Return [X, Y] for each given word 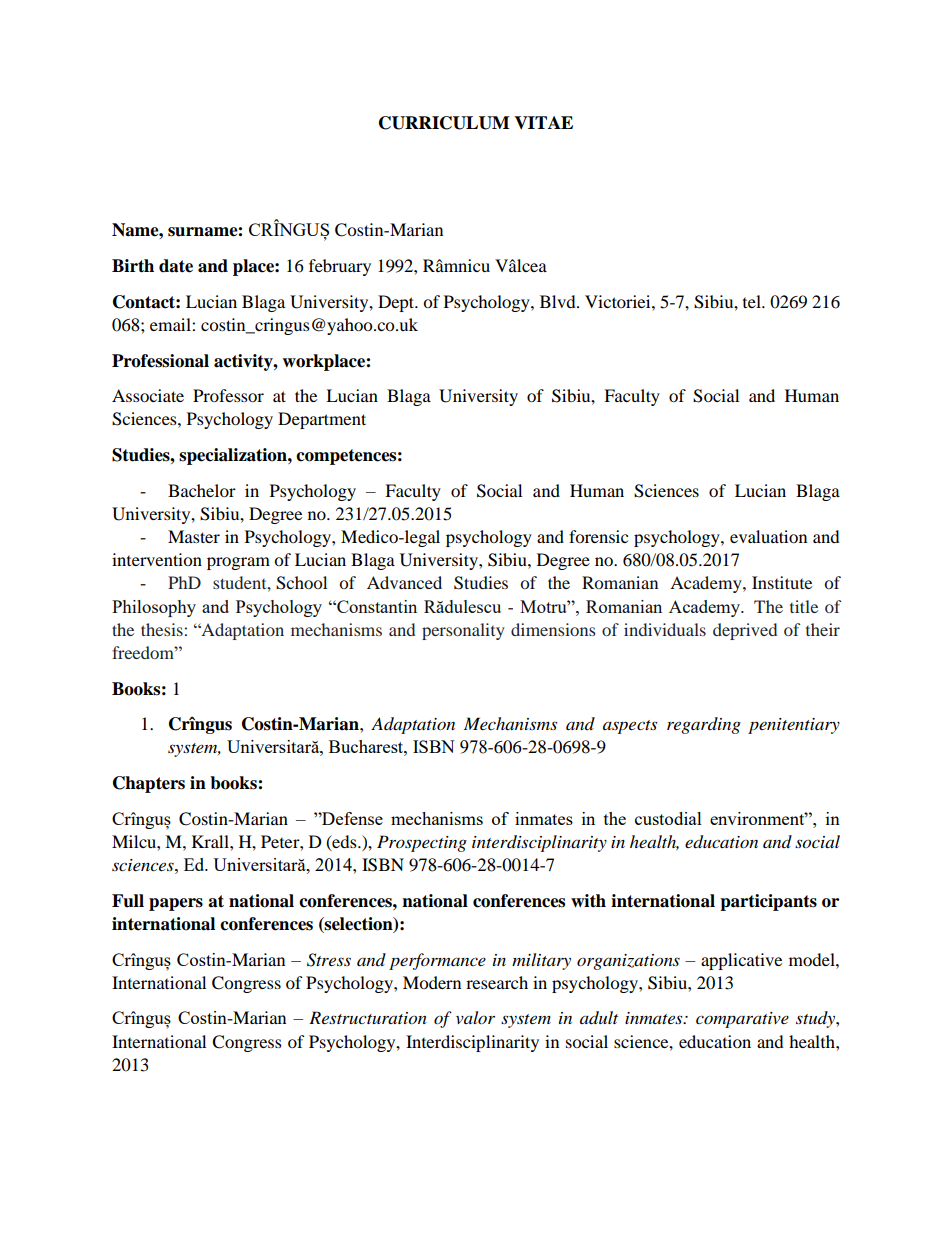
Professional [160, 361]
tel [753, 301]
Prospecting [422, 843]
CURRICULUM [444, 123]
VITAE [543, 122]
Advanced [404, 582]
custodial [668, 818]
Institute [782, 582]
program [238, 563]
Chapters [149, 784]
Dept [397, 303]
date [176, 266]
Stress [329, 960]
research [497, 982]
